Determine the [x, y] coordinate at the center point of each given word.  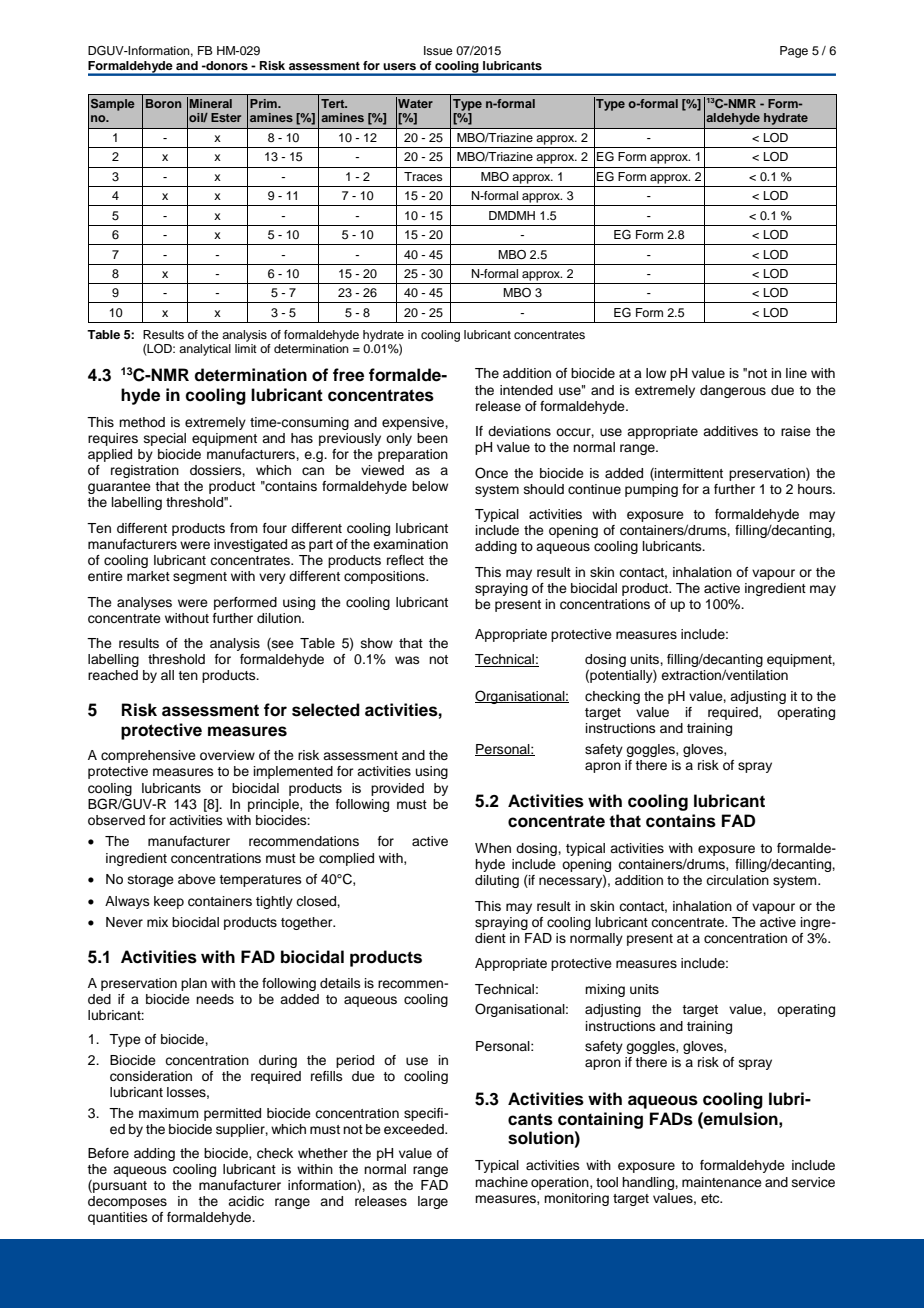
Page [794, 52]
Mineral [211, 103]
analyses [144, 603]
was [407, 660]
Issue [438, 50]
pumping [651, 490]
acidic [246, 1201]
